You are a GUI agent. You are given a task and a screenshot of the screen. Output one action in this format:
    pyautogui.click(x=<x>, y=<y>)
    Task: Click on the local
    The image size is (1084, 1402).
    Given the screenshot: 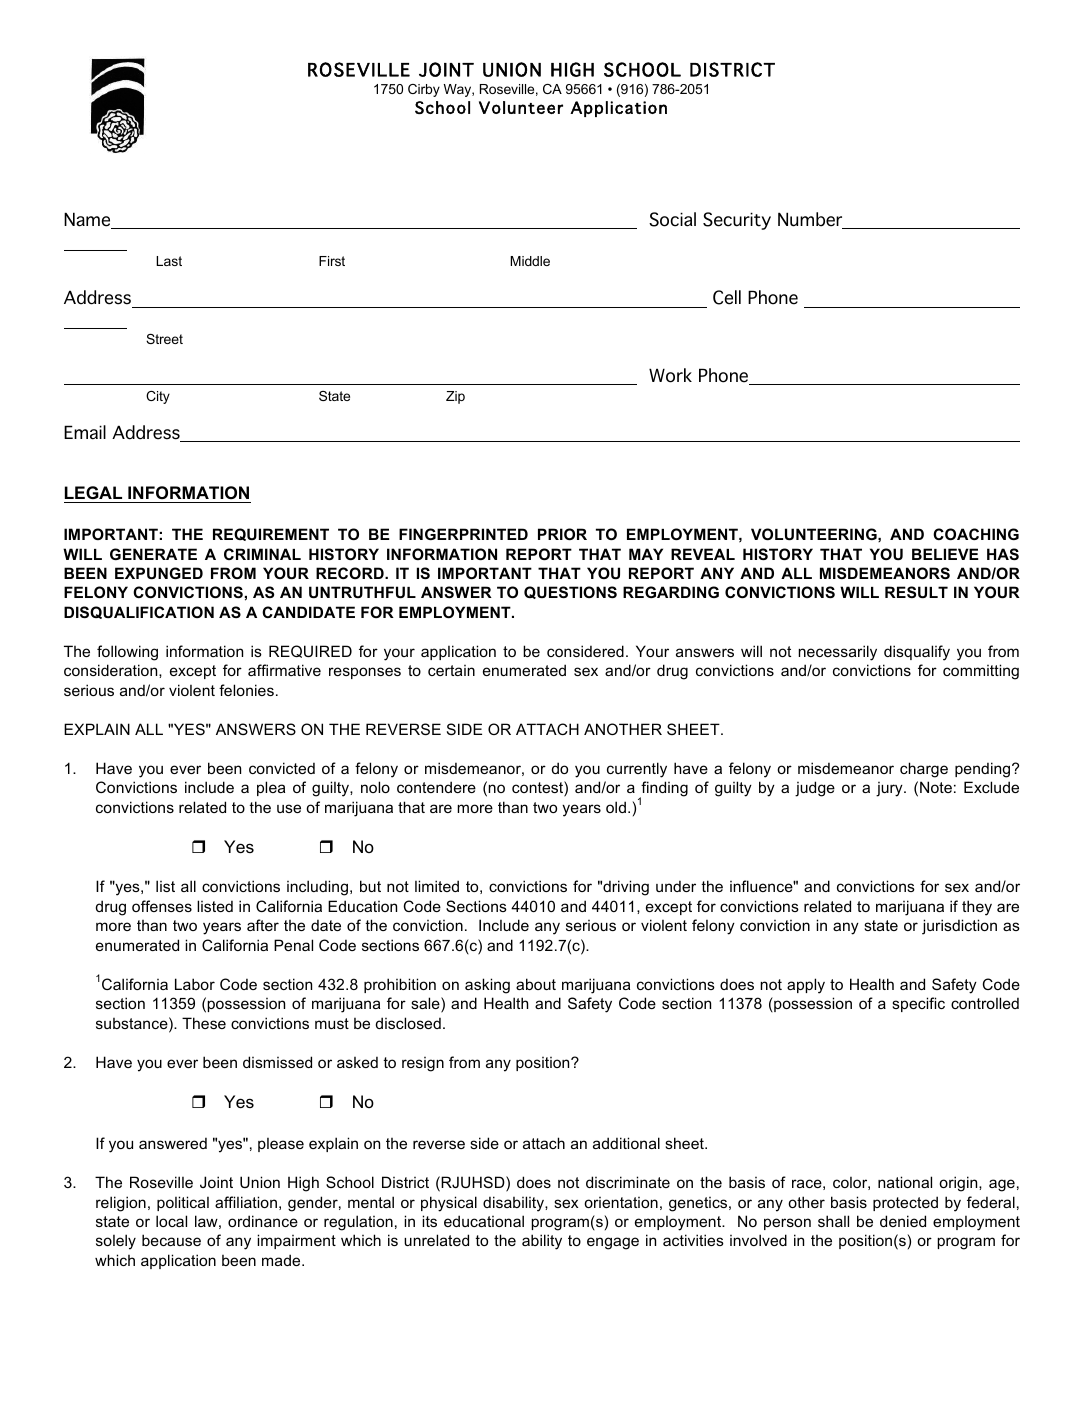 What is the action you would take?
    pyautogui.click(x=171, y=1221)
